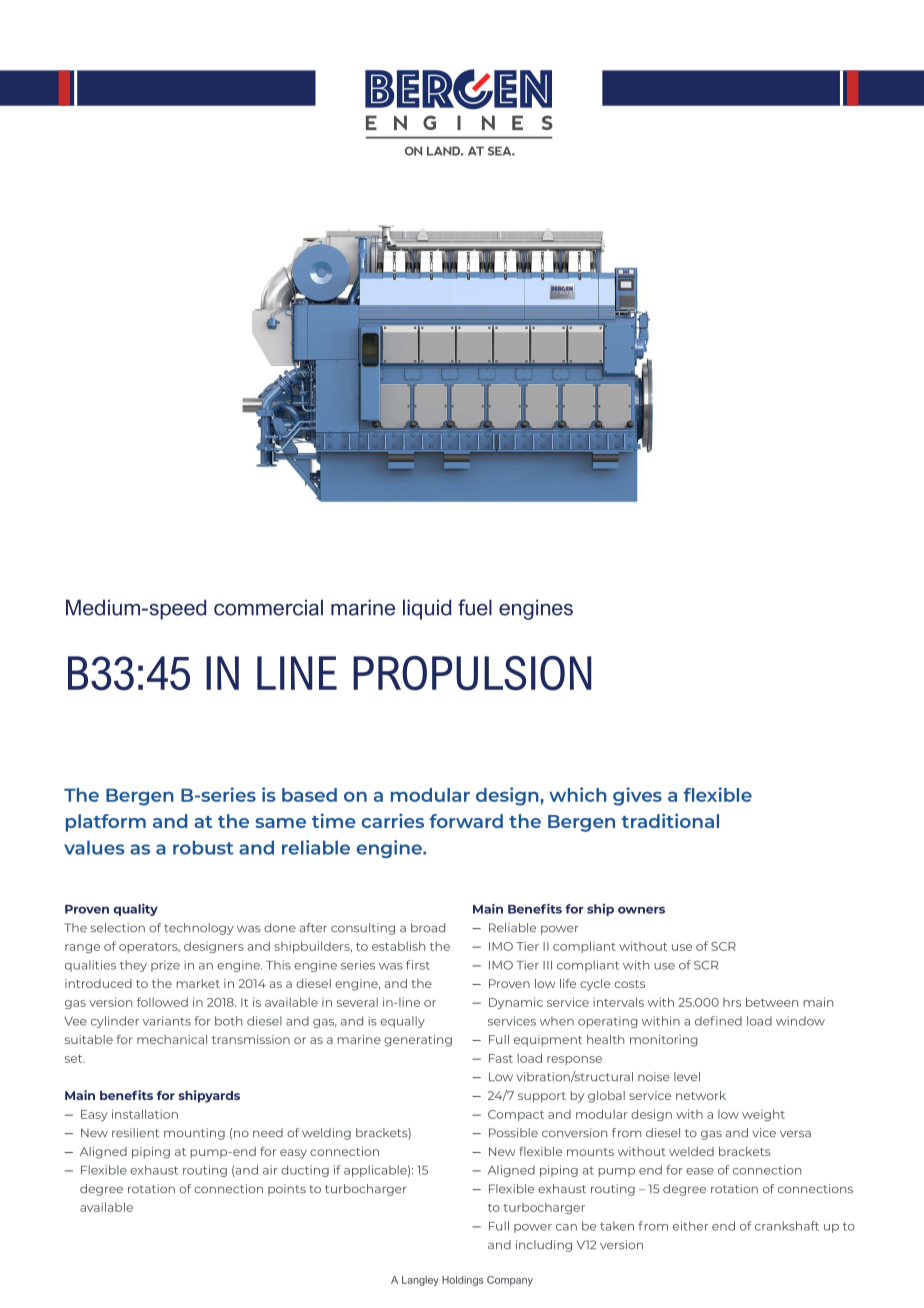 This page has width=924, height=1308. What do you see at coordinates (475, 607) in the page?
I see `fuel` at bounding box center [475, 607].
